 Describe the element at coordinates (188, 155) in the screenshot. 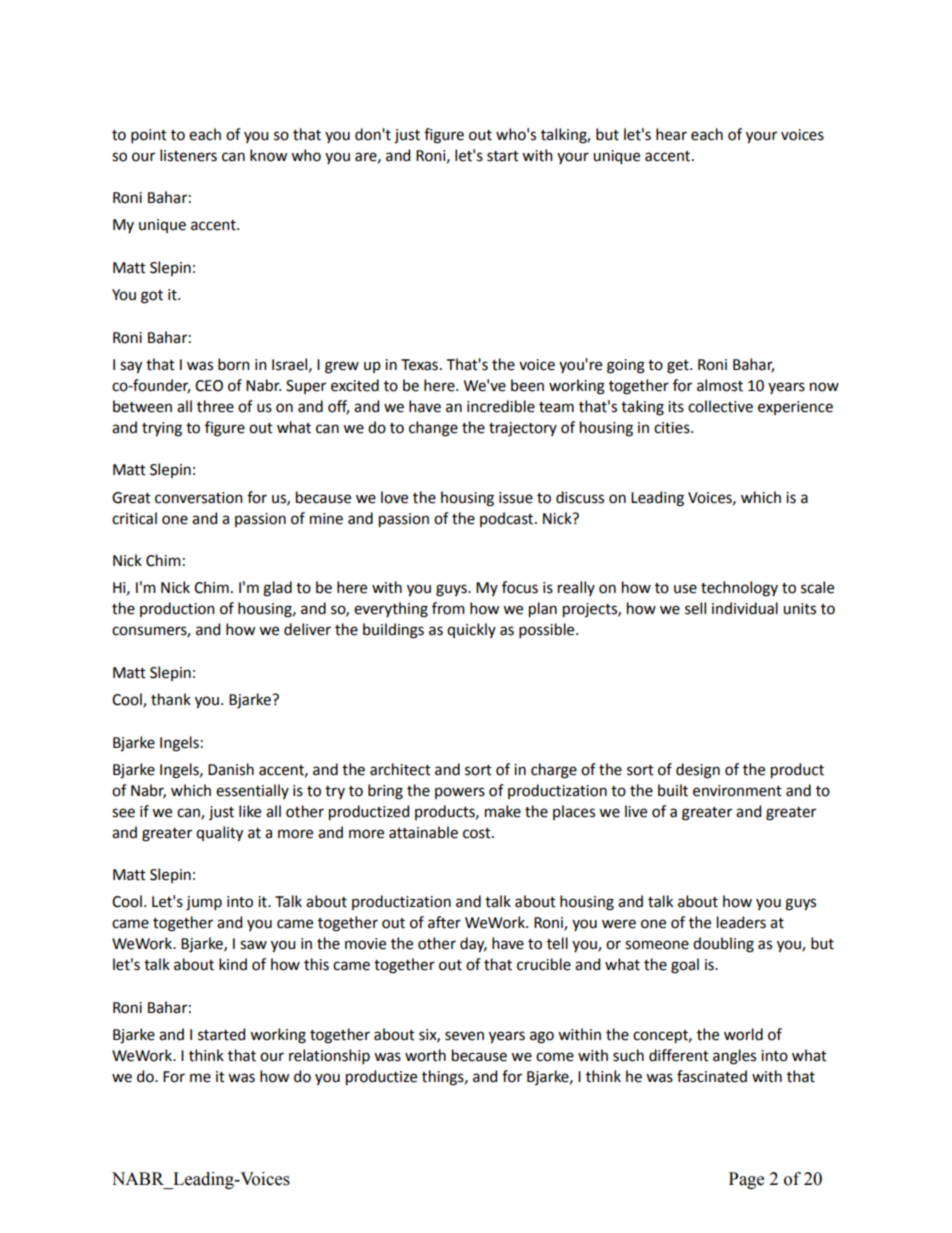

I see `listeners` at that location.
